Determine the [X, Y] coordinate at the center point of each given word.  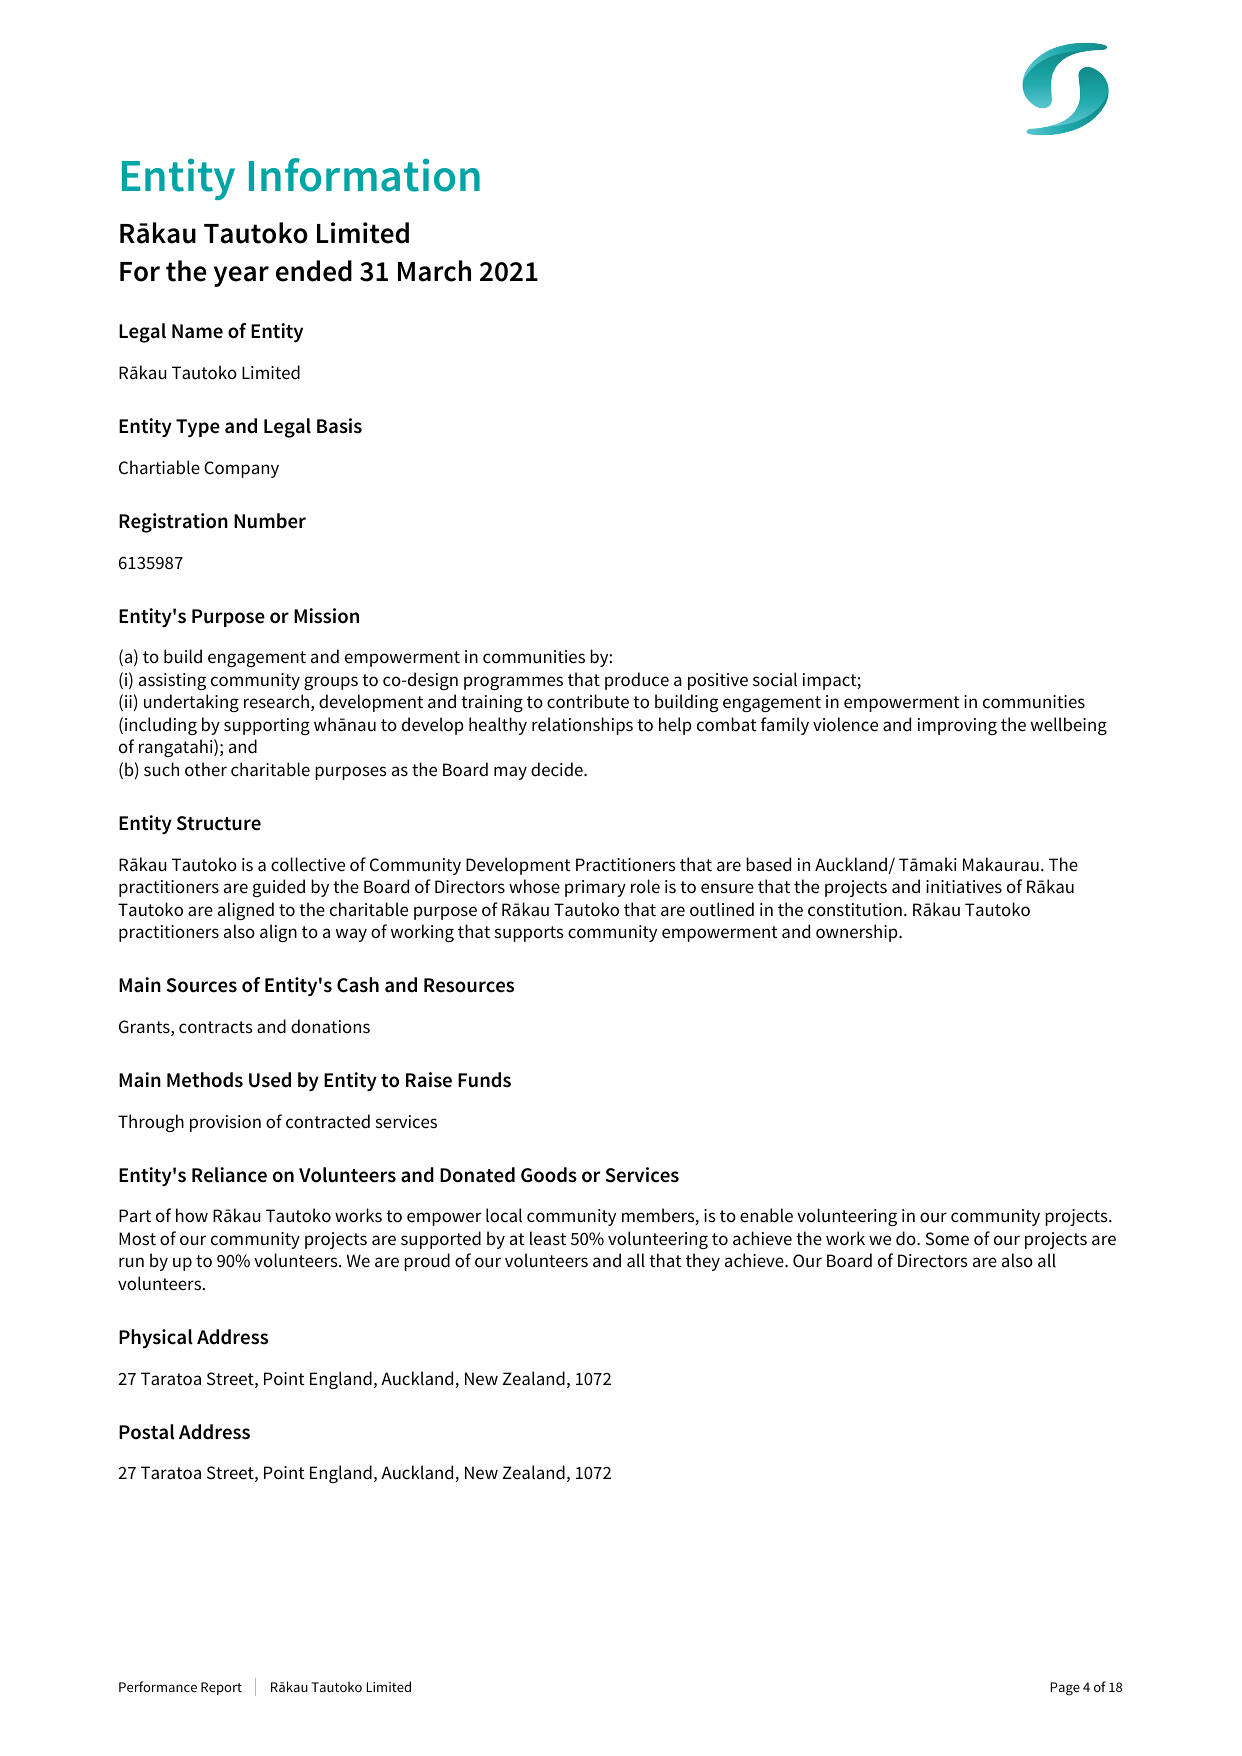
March [434, 271]
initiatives [964, 887]
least [548, 1238]
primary [595, 888]
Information [364, 175]
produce [637, 681]
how [192, 1215]
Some [947, 1239]
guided [279, 888]
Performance [158, 1686]
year [241, 276]
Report [221, 1688]
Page [1065, 1689]
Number [270, 521]
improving [957, 726]
